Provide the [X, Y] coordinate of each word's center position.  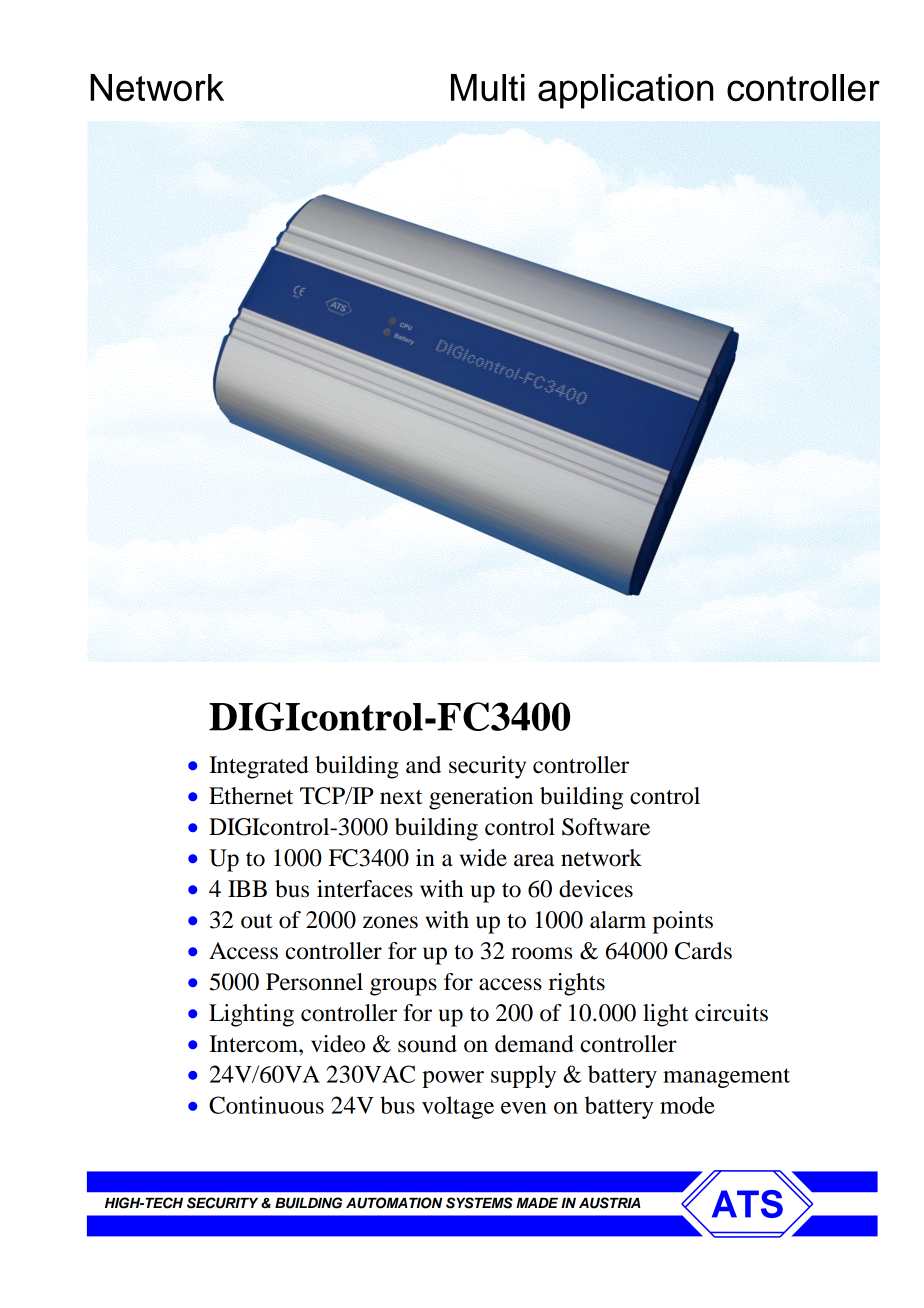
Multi [488, 88]
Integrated [259, 767]
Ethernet [251, 796]
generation [481, 798]
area [534, 860]
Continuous [266, 1105]
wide [483, 858]
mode [687, 1105]
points [683, 922]
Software [606, 827]
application [626, 91]
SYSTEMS [479, 1203]
